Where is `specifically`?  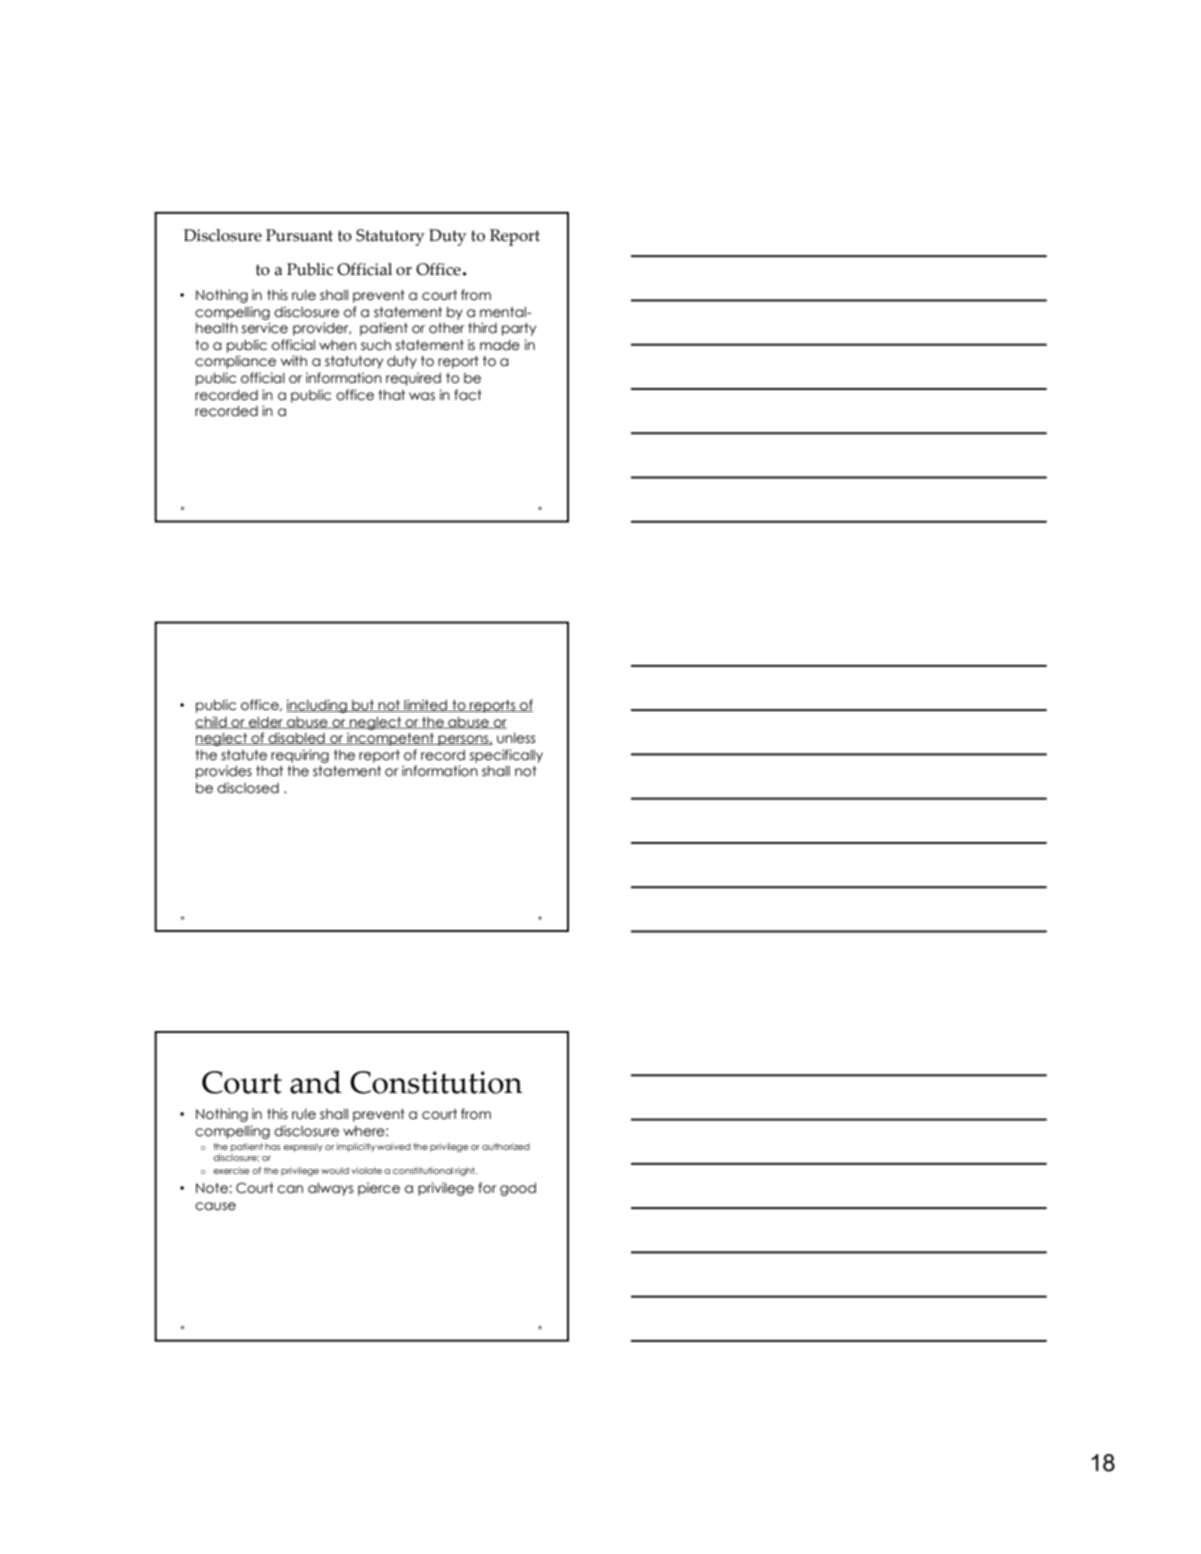 specifically is located at coordinates (506, 756).
